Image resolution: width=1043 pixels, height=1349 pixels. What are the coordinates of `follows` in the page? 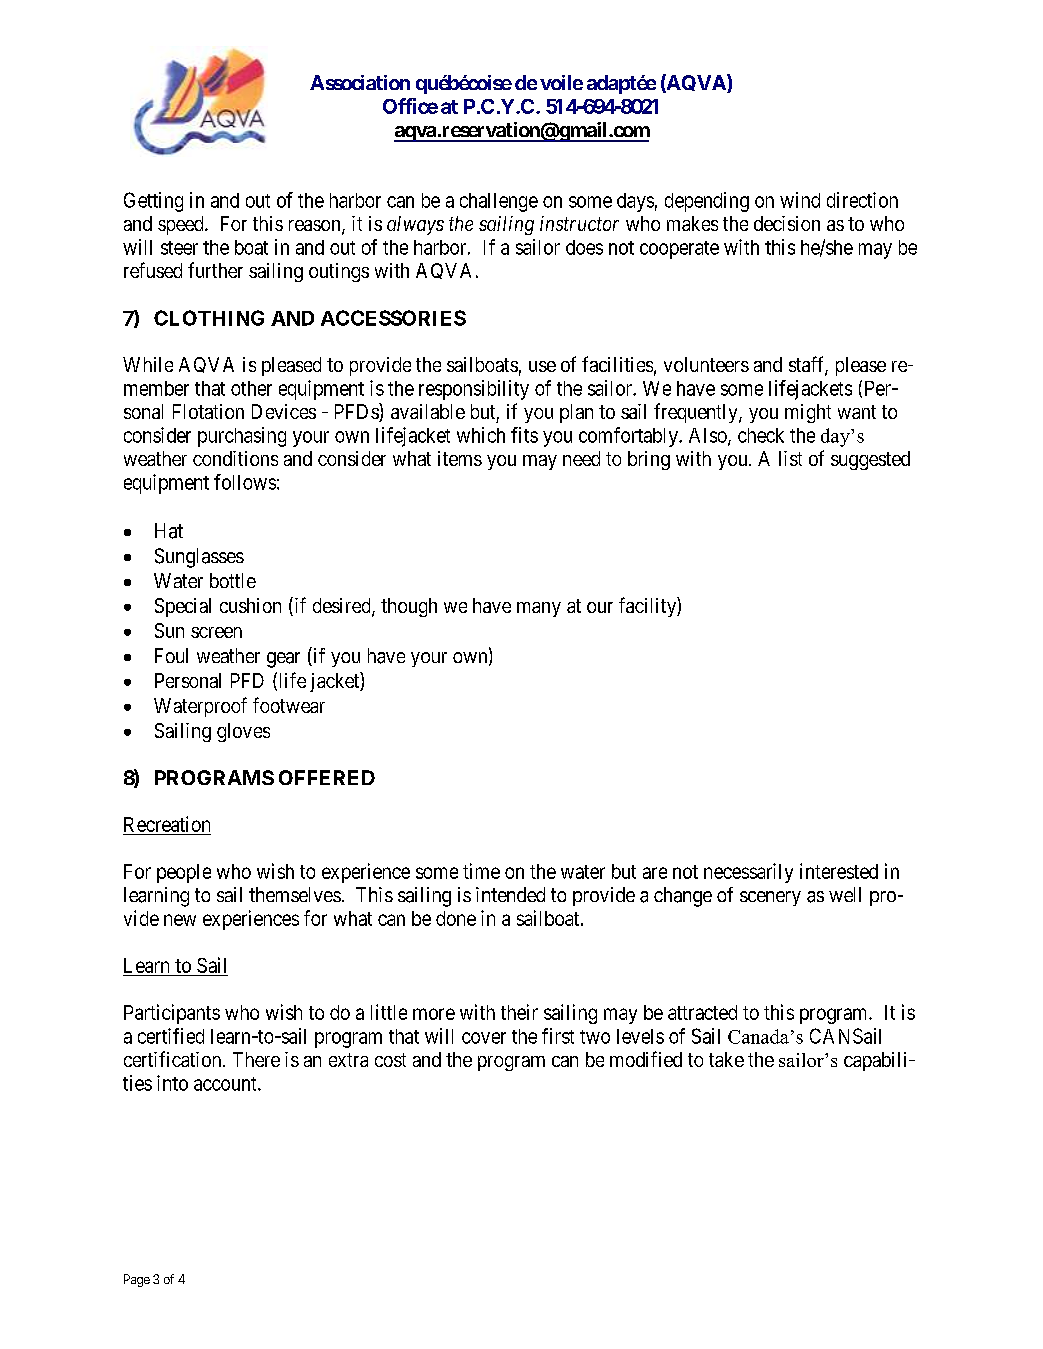 It's located at (245, 482).
